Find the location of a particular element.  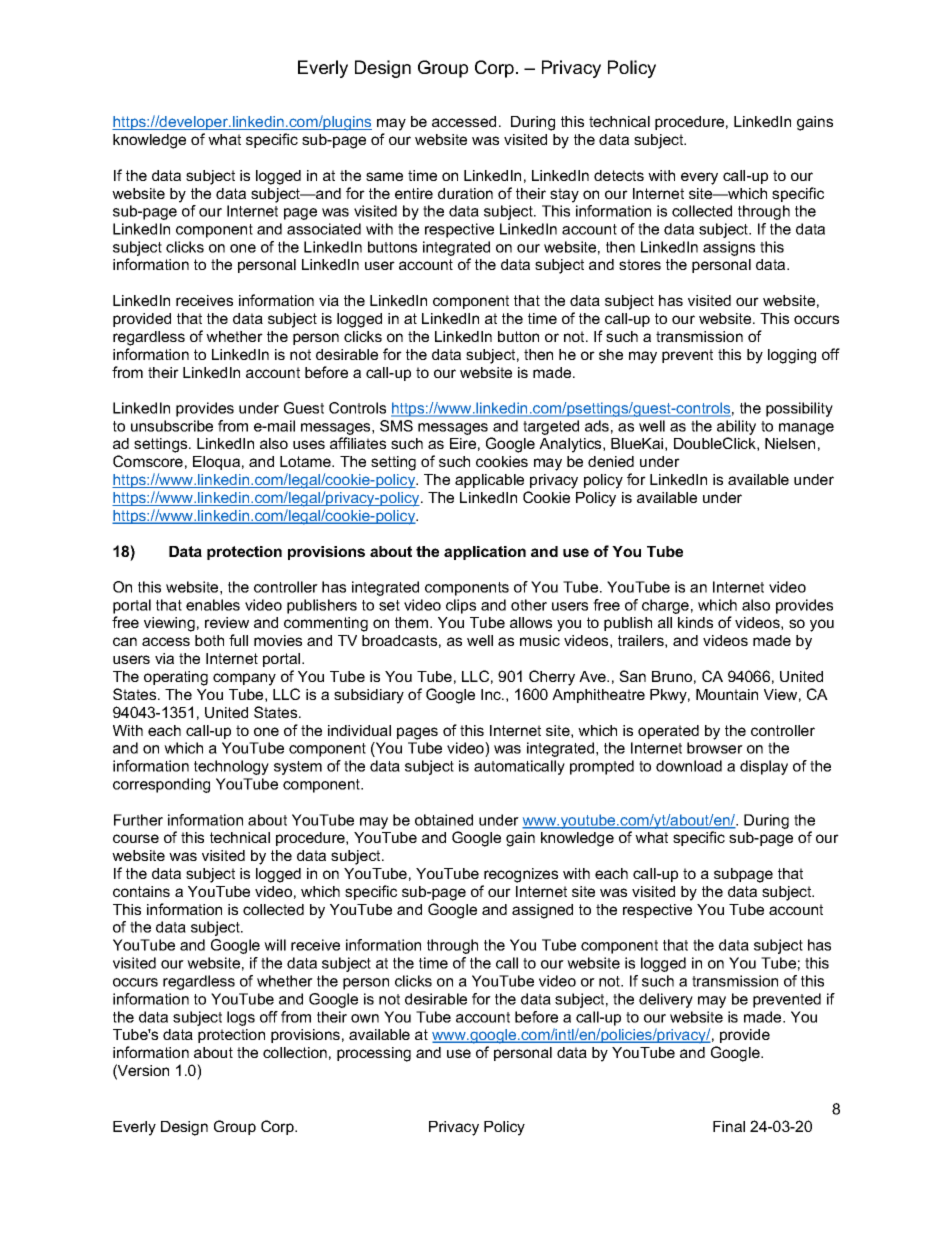

unsubscribe is located at coordinates (172, 426).
